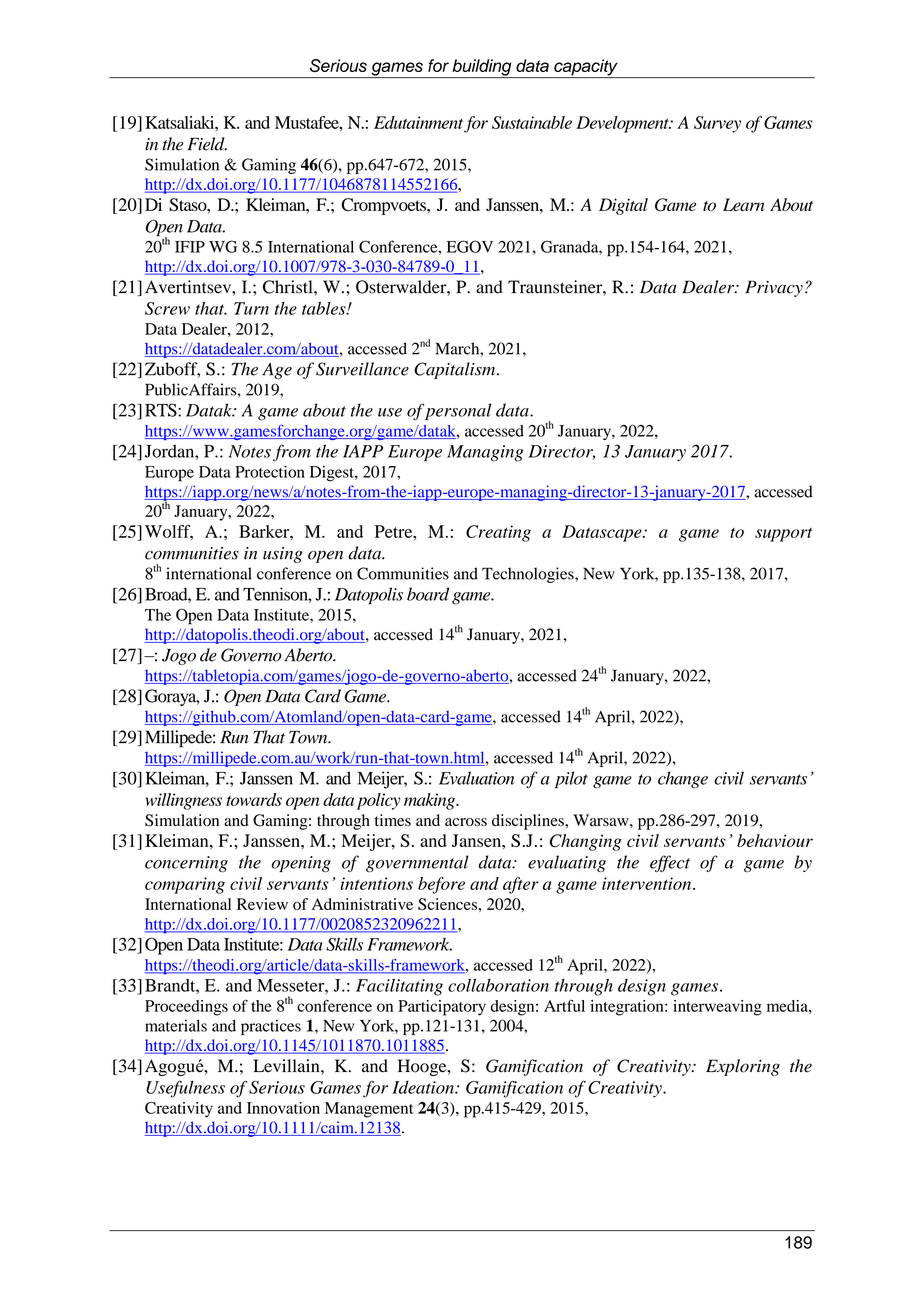  I want to click on board, so click(428, 594).
